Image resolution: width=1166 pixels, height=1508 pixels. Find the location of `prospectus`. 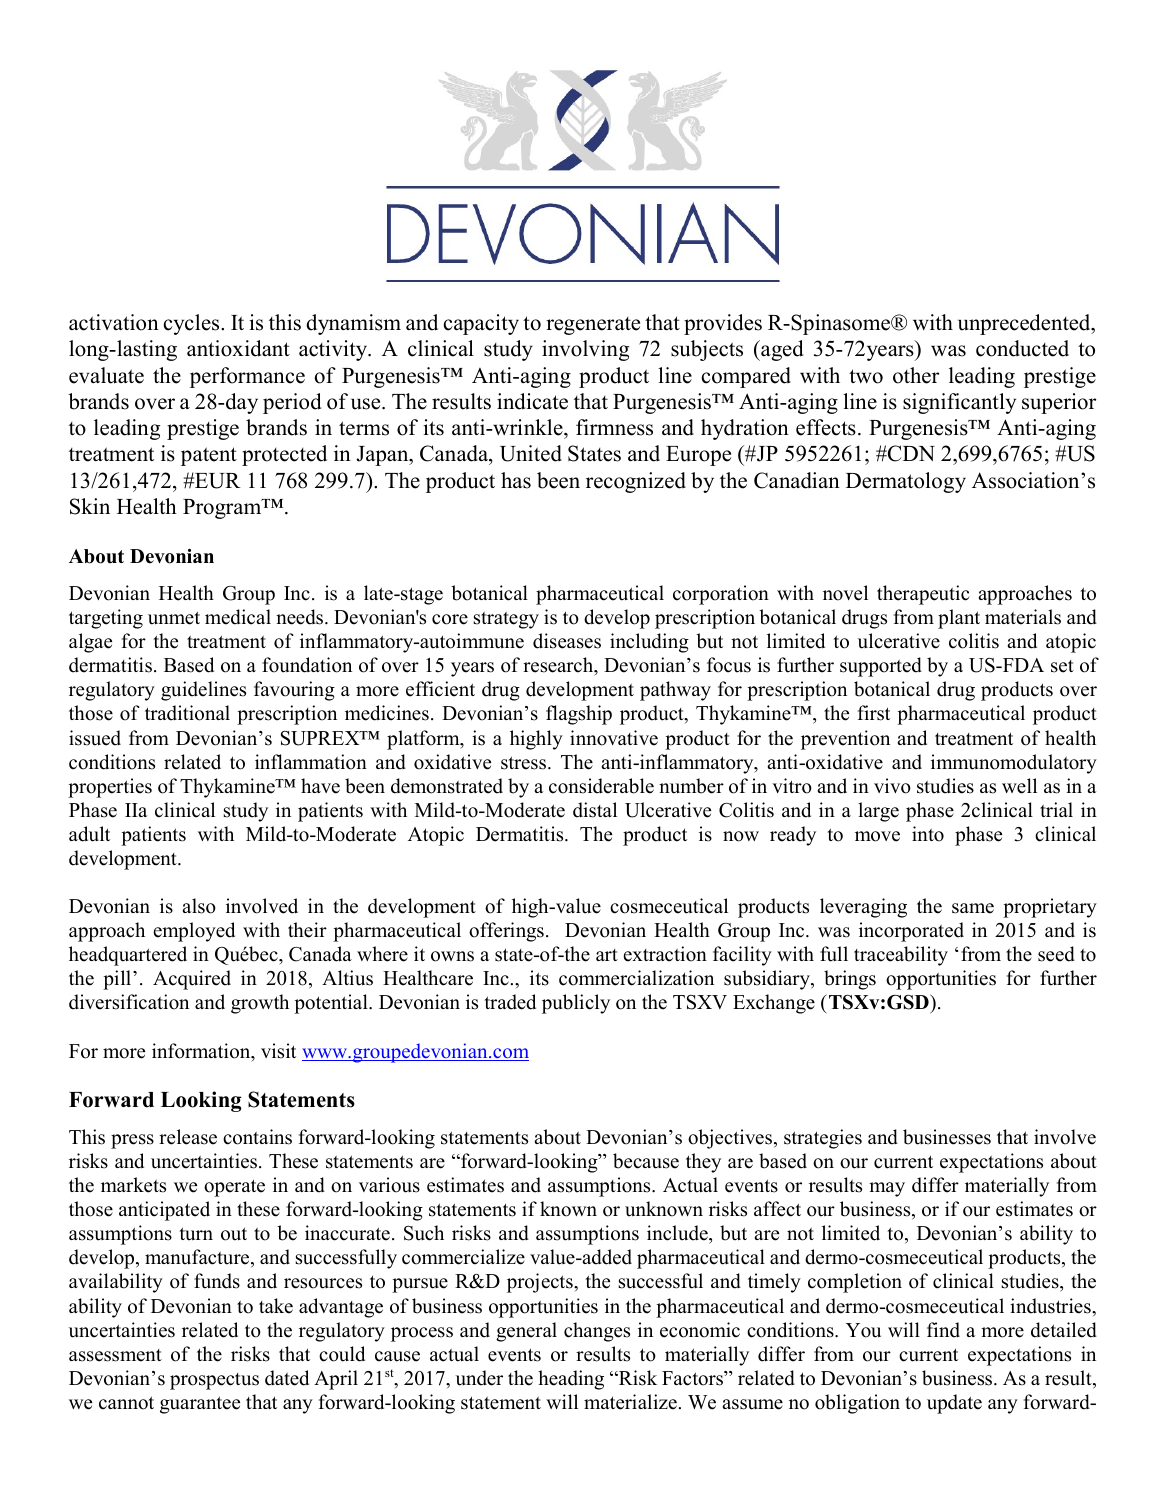

prospectus is located at coordinates (214, 1381).
